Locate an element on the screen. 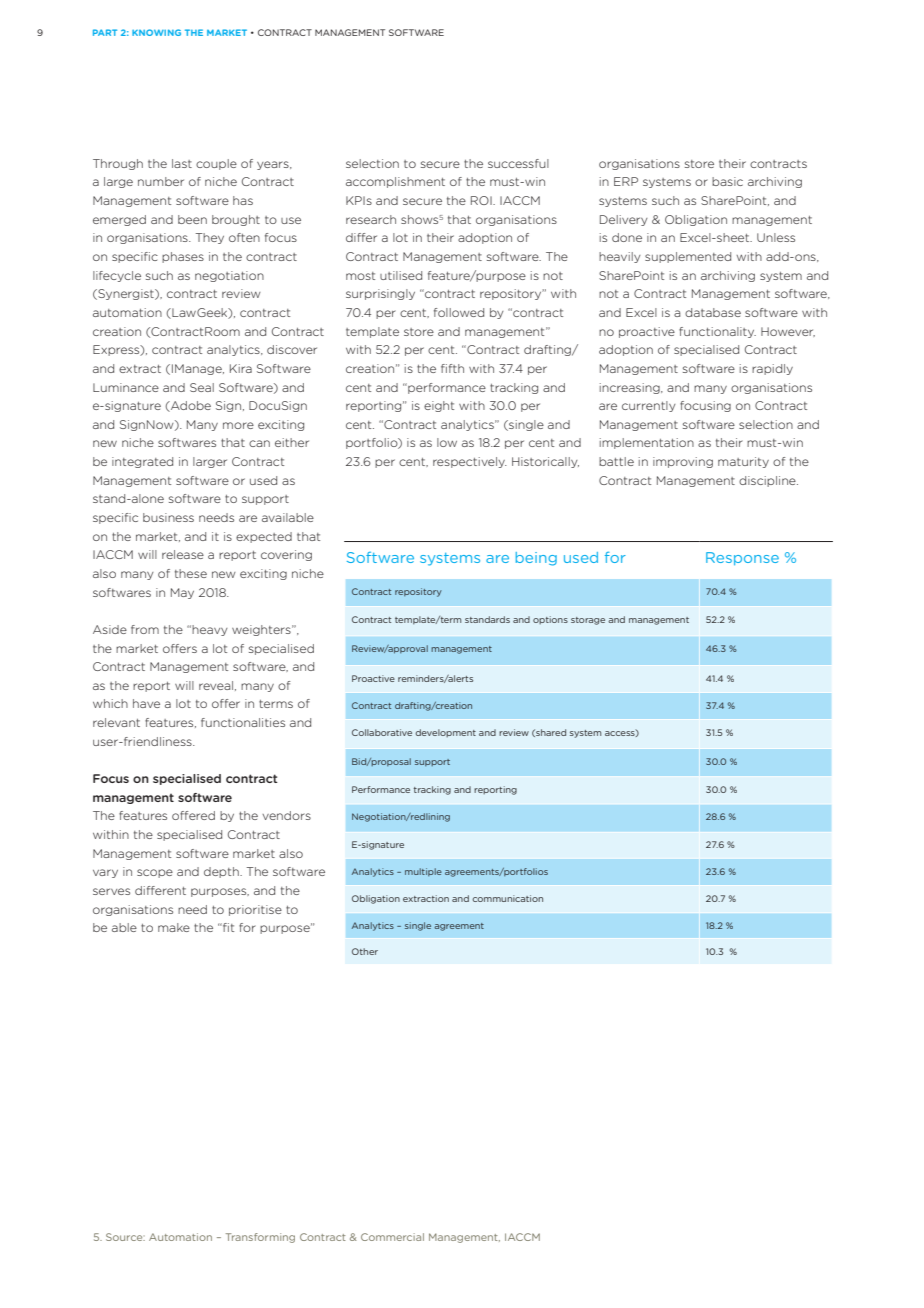 The width and height of the screenshot is (924, 1308). Response is located at coordinates (742, 558).
